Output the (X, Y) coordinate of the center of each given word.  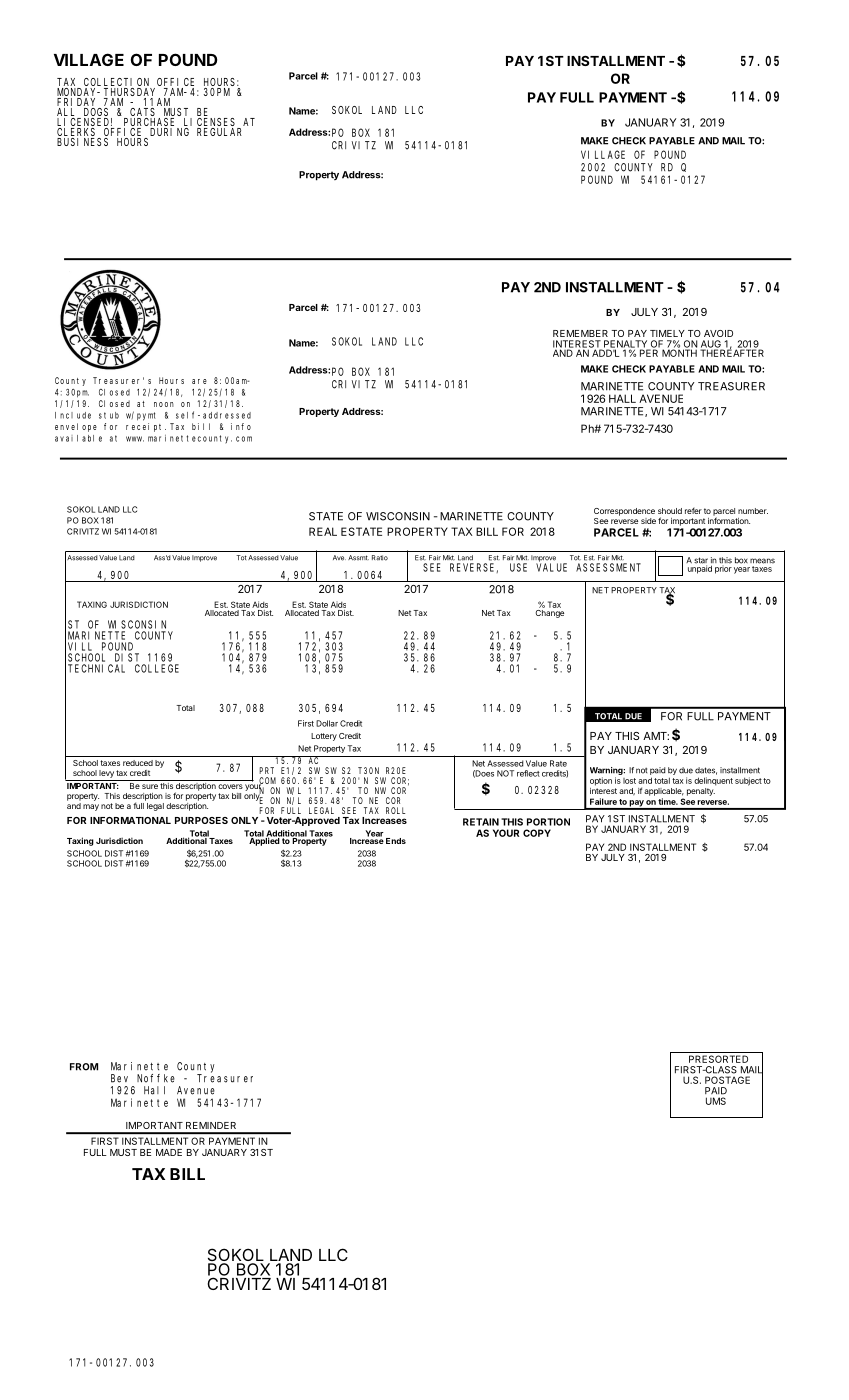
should (670, 511)
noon (164, 404)
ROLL (395, 810)
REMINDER (211, 1125)
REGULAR (219, 132)
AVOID (718, 333)
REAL (323, 531)
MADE (169, 1152)
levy (106, 774)
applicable (664, 792)
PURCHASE (151, 123)
